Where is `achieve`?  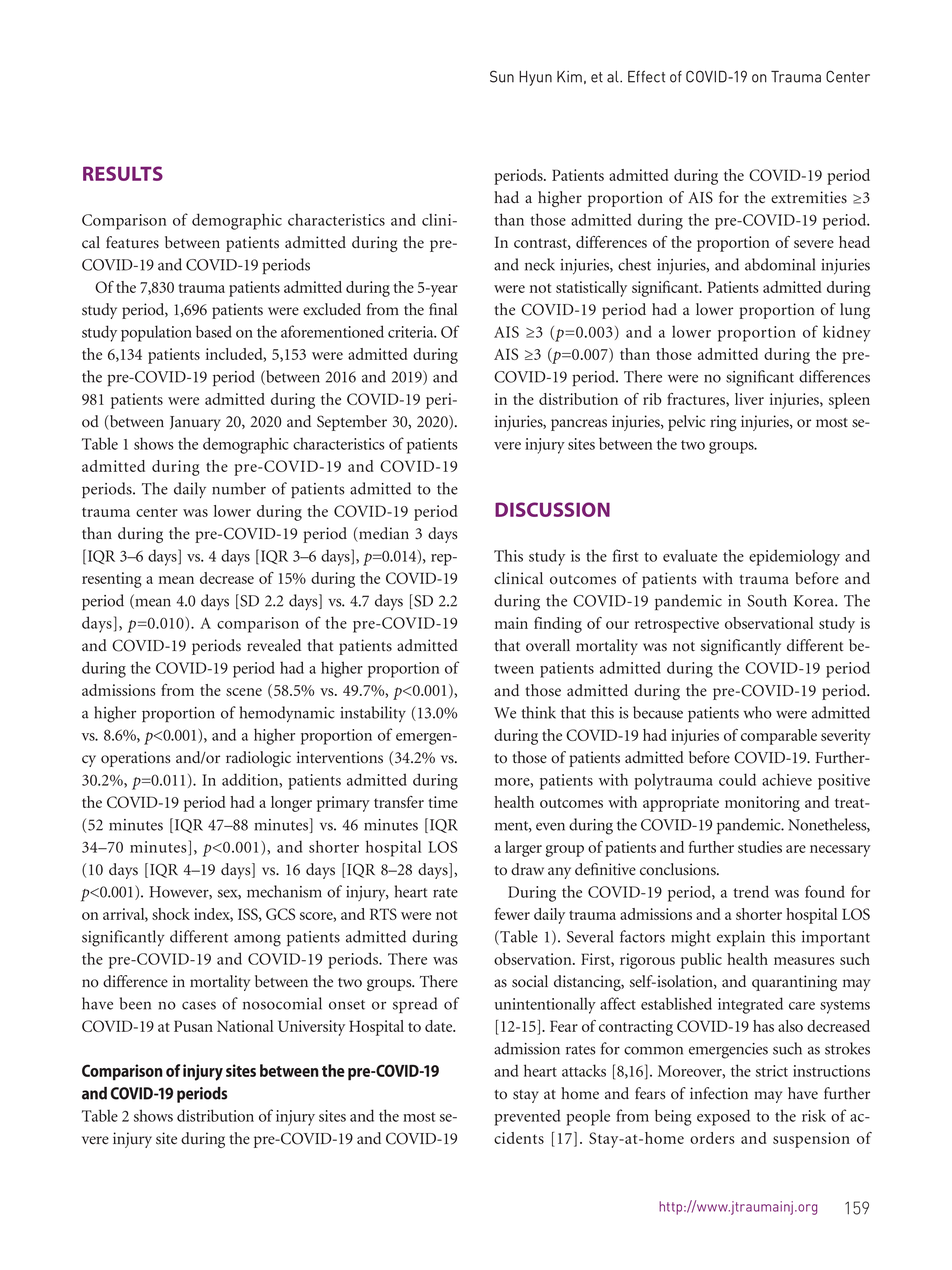
achieve is located at coordinates (787, 779).
